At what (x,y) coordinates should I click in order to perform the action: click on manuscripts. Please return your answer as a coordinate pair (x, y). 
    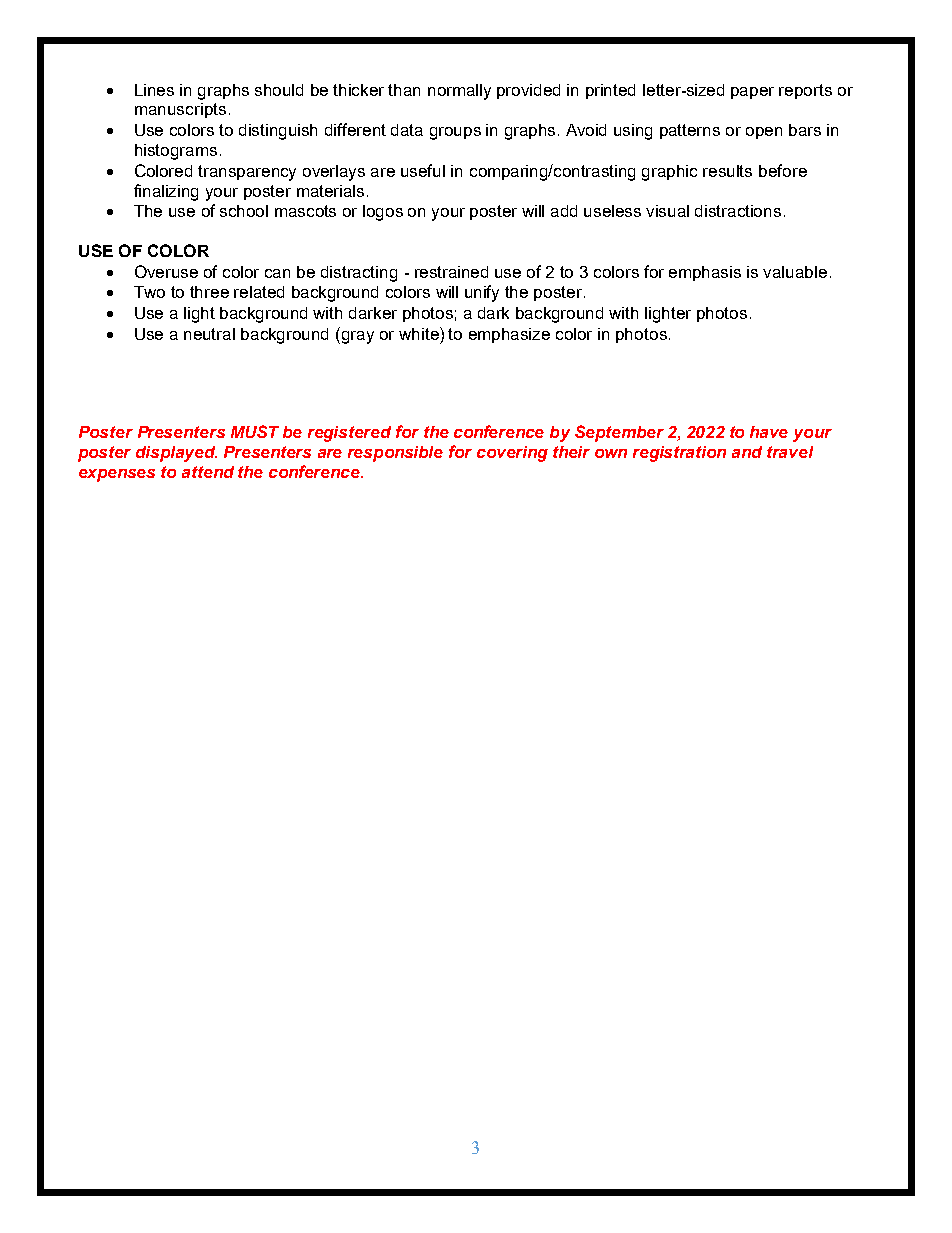
    Looking at the image, I should click on (180, 110).
